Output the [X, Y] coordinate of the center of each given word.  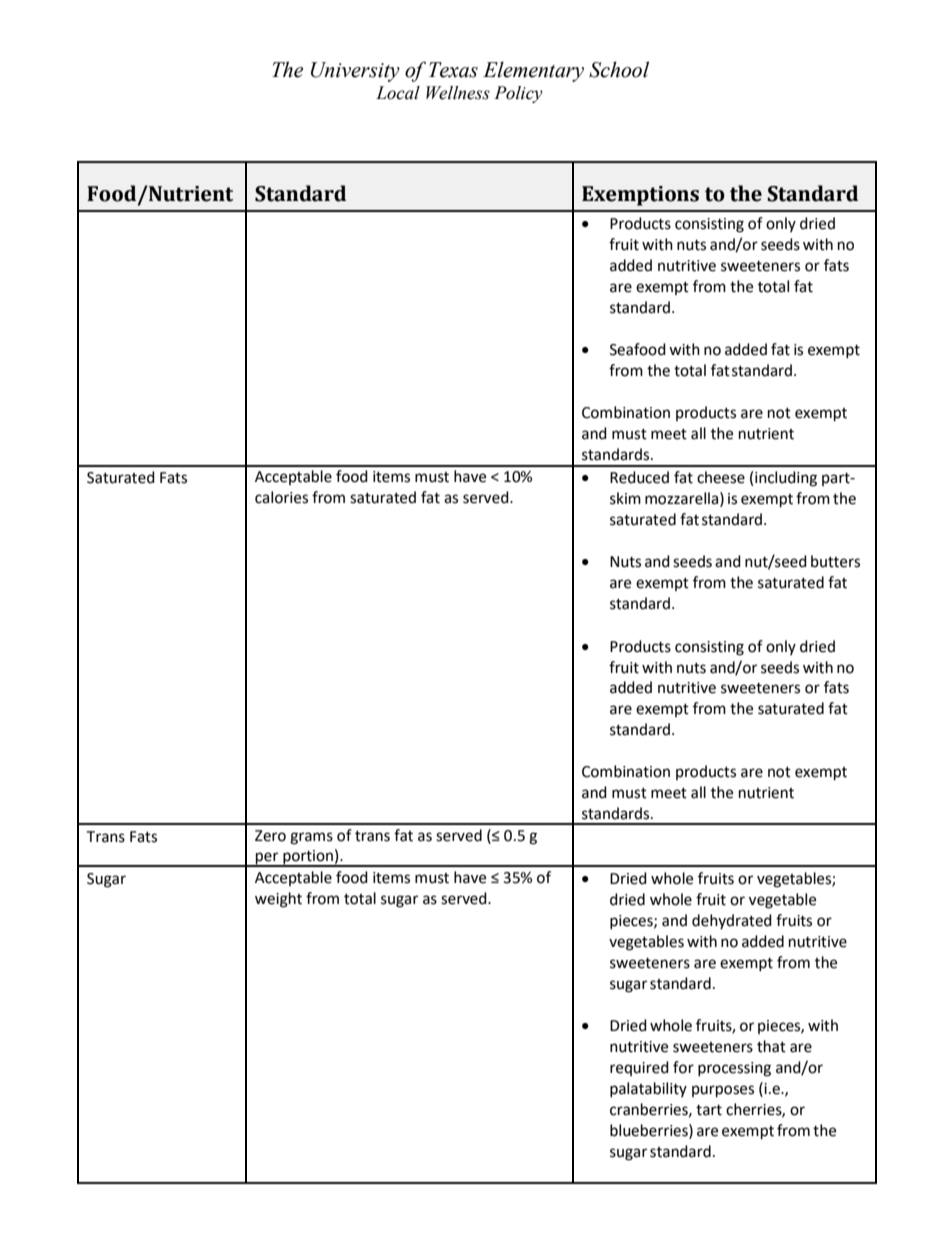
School [619, 69]
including [786, 479]
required [639, 1068]
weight [278, 900]
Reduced [639, 477]
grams [311, 838]
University [355, 72]
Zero [270, 836]
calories [281, 497]
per [267, 859]
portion [308, 858]
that [771, 1046]
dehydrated [732, 921]
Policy [518, 94]
